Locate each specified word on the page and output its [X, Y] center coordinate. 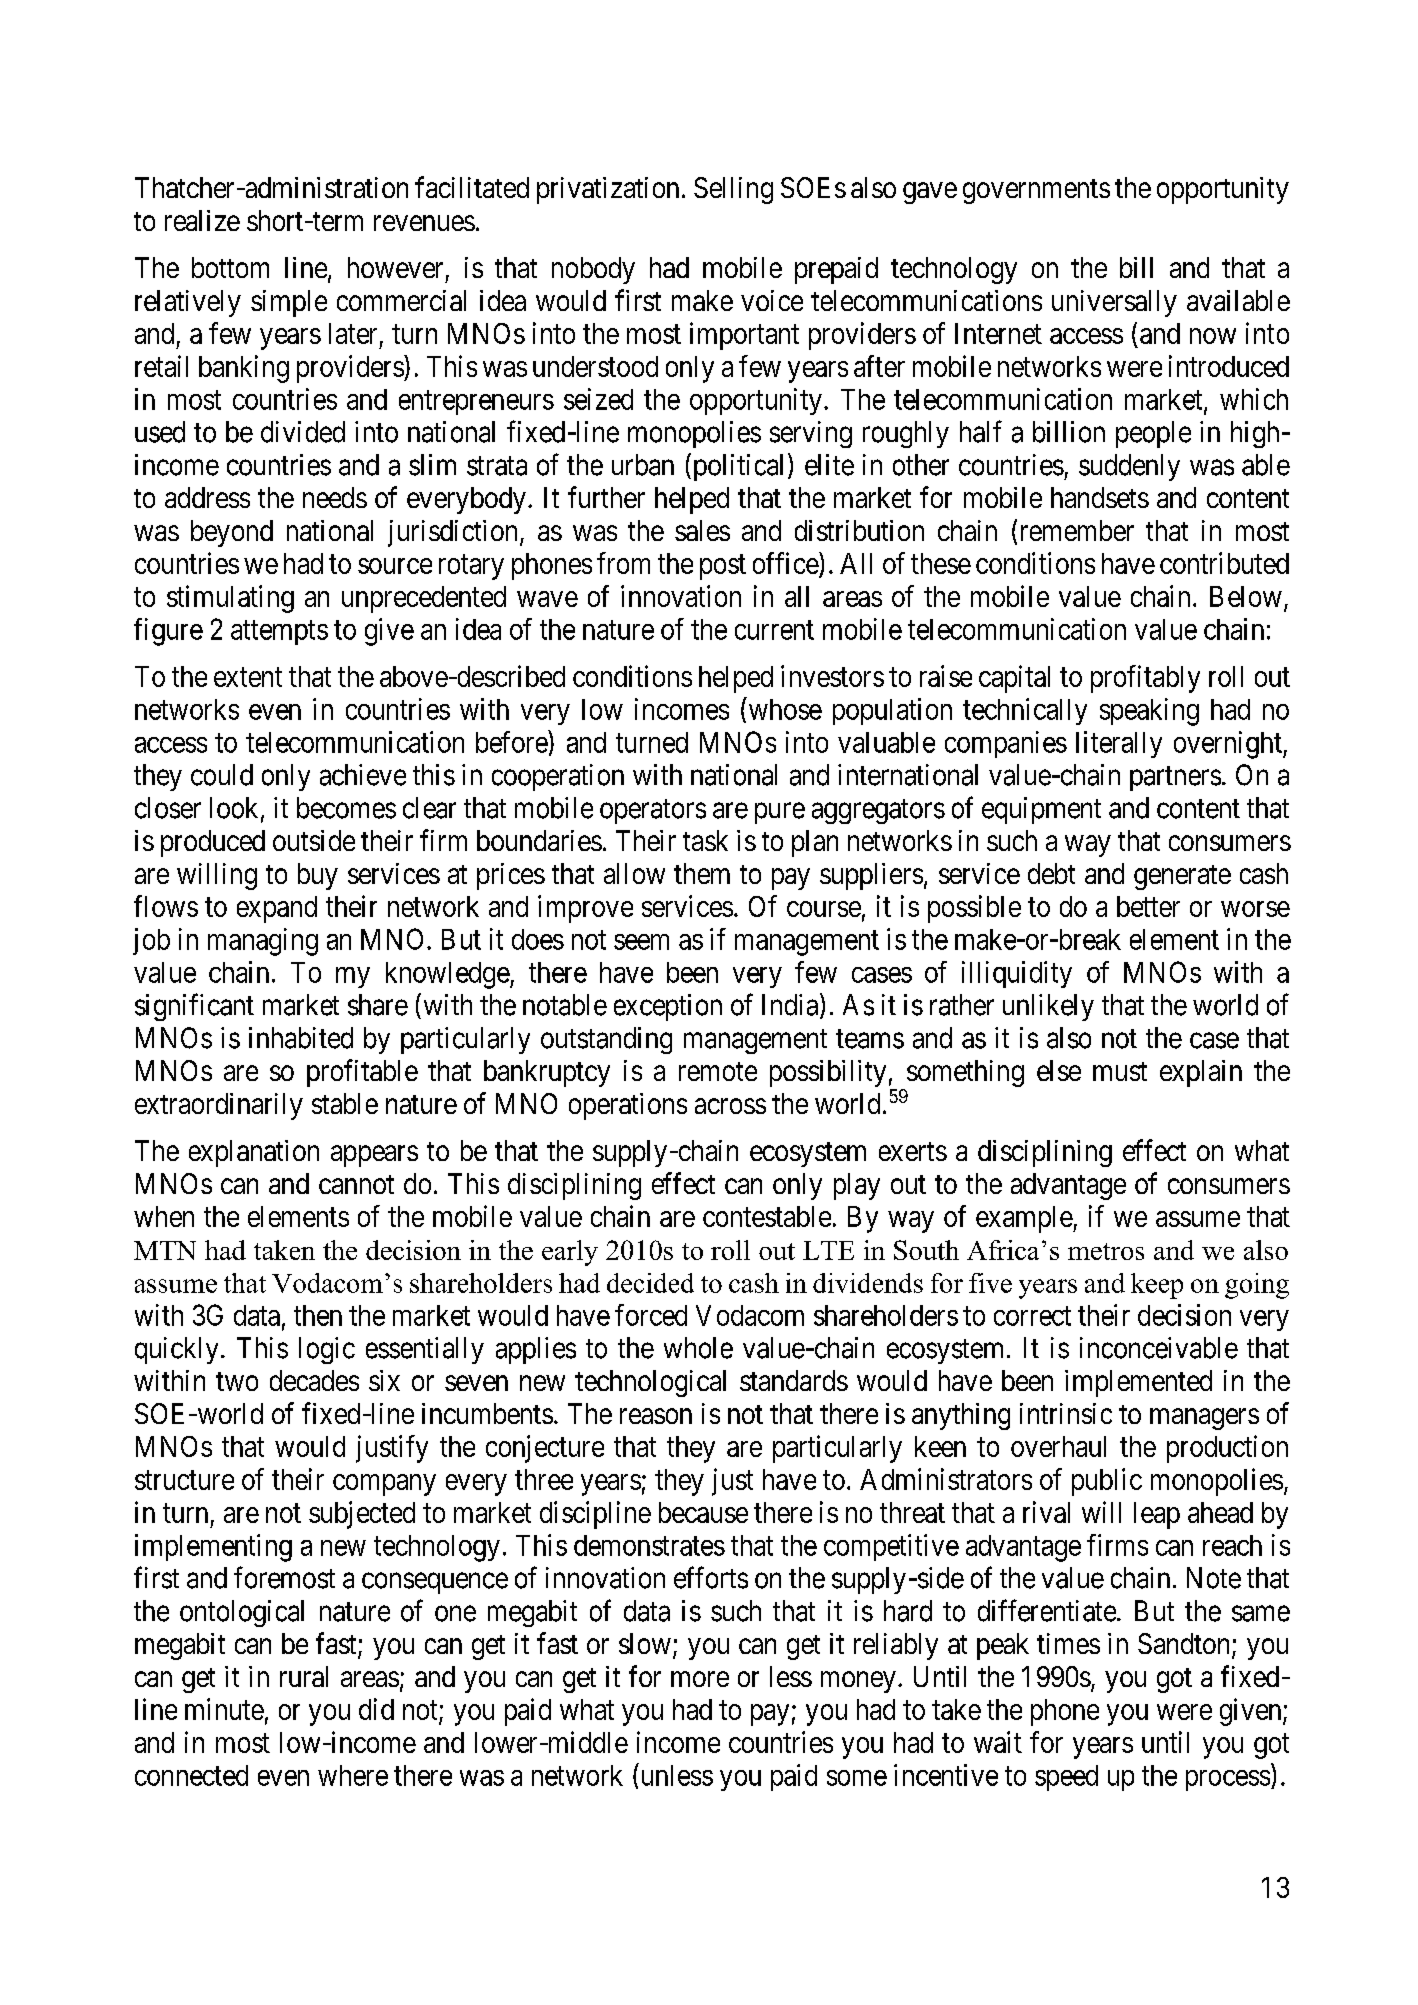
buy [318, 876]
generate [1182, 877]
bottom [230, 267]
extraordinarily [219, 1106]
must [1120, 1071]
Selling [733, 190]
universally [1114, 303]
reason [656, 1416]
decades [314, 1380]
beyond [232, 533]
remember [1077, 530]
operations [628, 1106]
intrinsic [1066, 1413]
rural [304, 1676]
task [705, 840]
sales [702, 530]
